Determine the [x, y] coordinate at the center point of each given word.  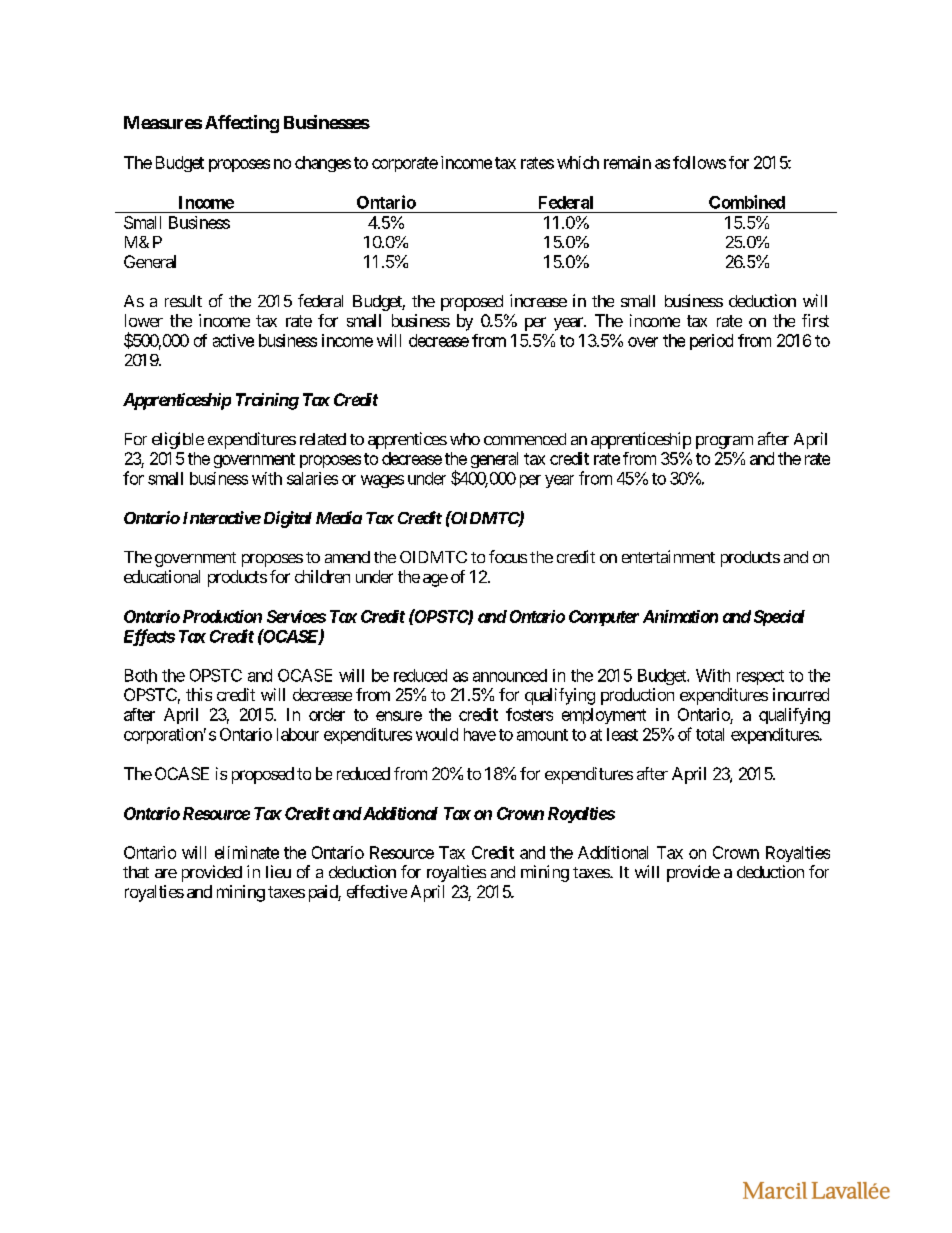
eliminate [247, 852]
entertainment [668, 556]
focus [508, 556]
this [199, 694]
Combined [747, 202]
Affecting [242, 124]
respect [760, 677]
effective [377, 891]
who [465, 439]
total [710, 734]
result [183, 301]
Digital [286, 519]
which [578, 162]
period [711, 342]
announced [510, 675]
